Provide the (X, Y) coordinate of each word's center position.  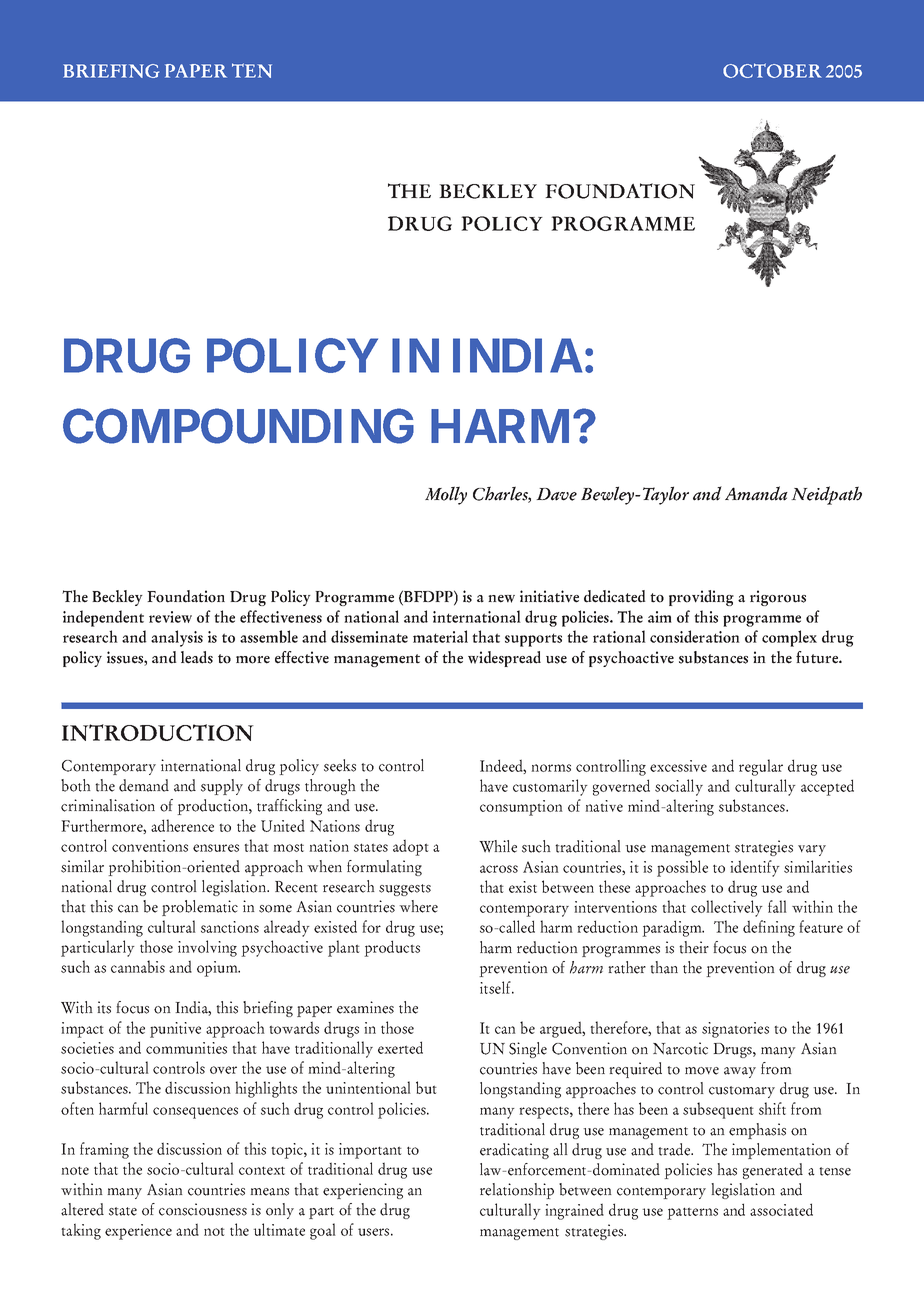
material (440, 636)
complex (789, 638)
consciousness (203, 1209)
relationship (517, 1191)
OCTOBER (772, 70)
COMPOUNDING (238, 426)
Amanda (756, 493)
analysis (177, 638)
